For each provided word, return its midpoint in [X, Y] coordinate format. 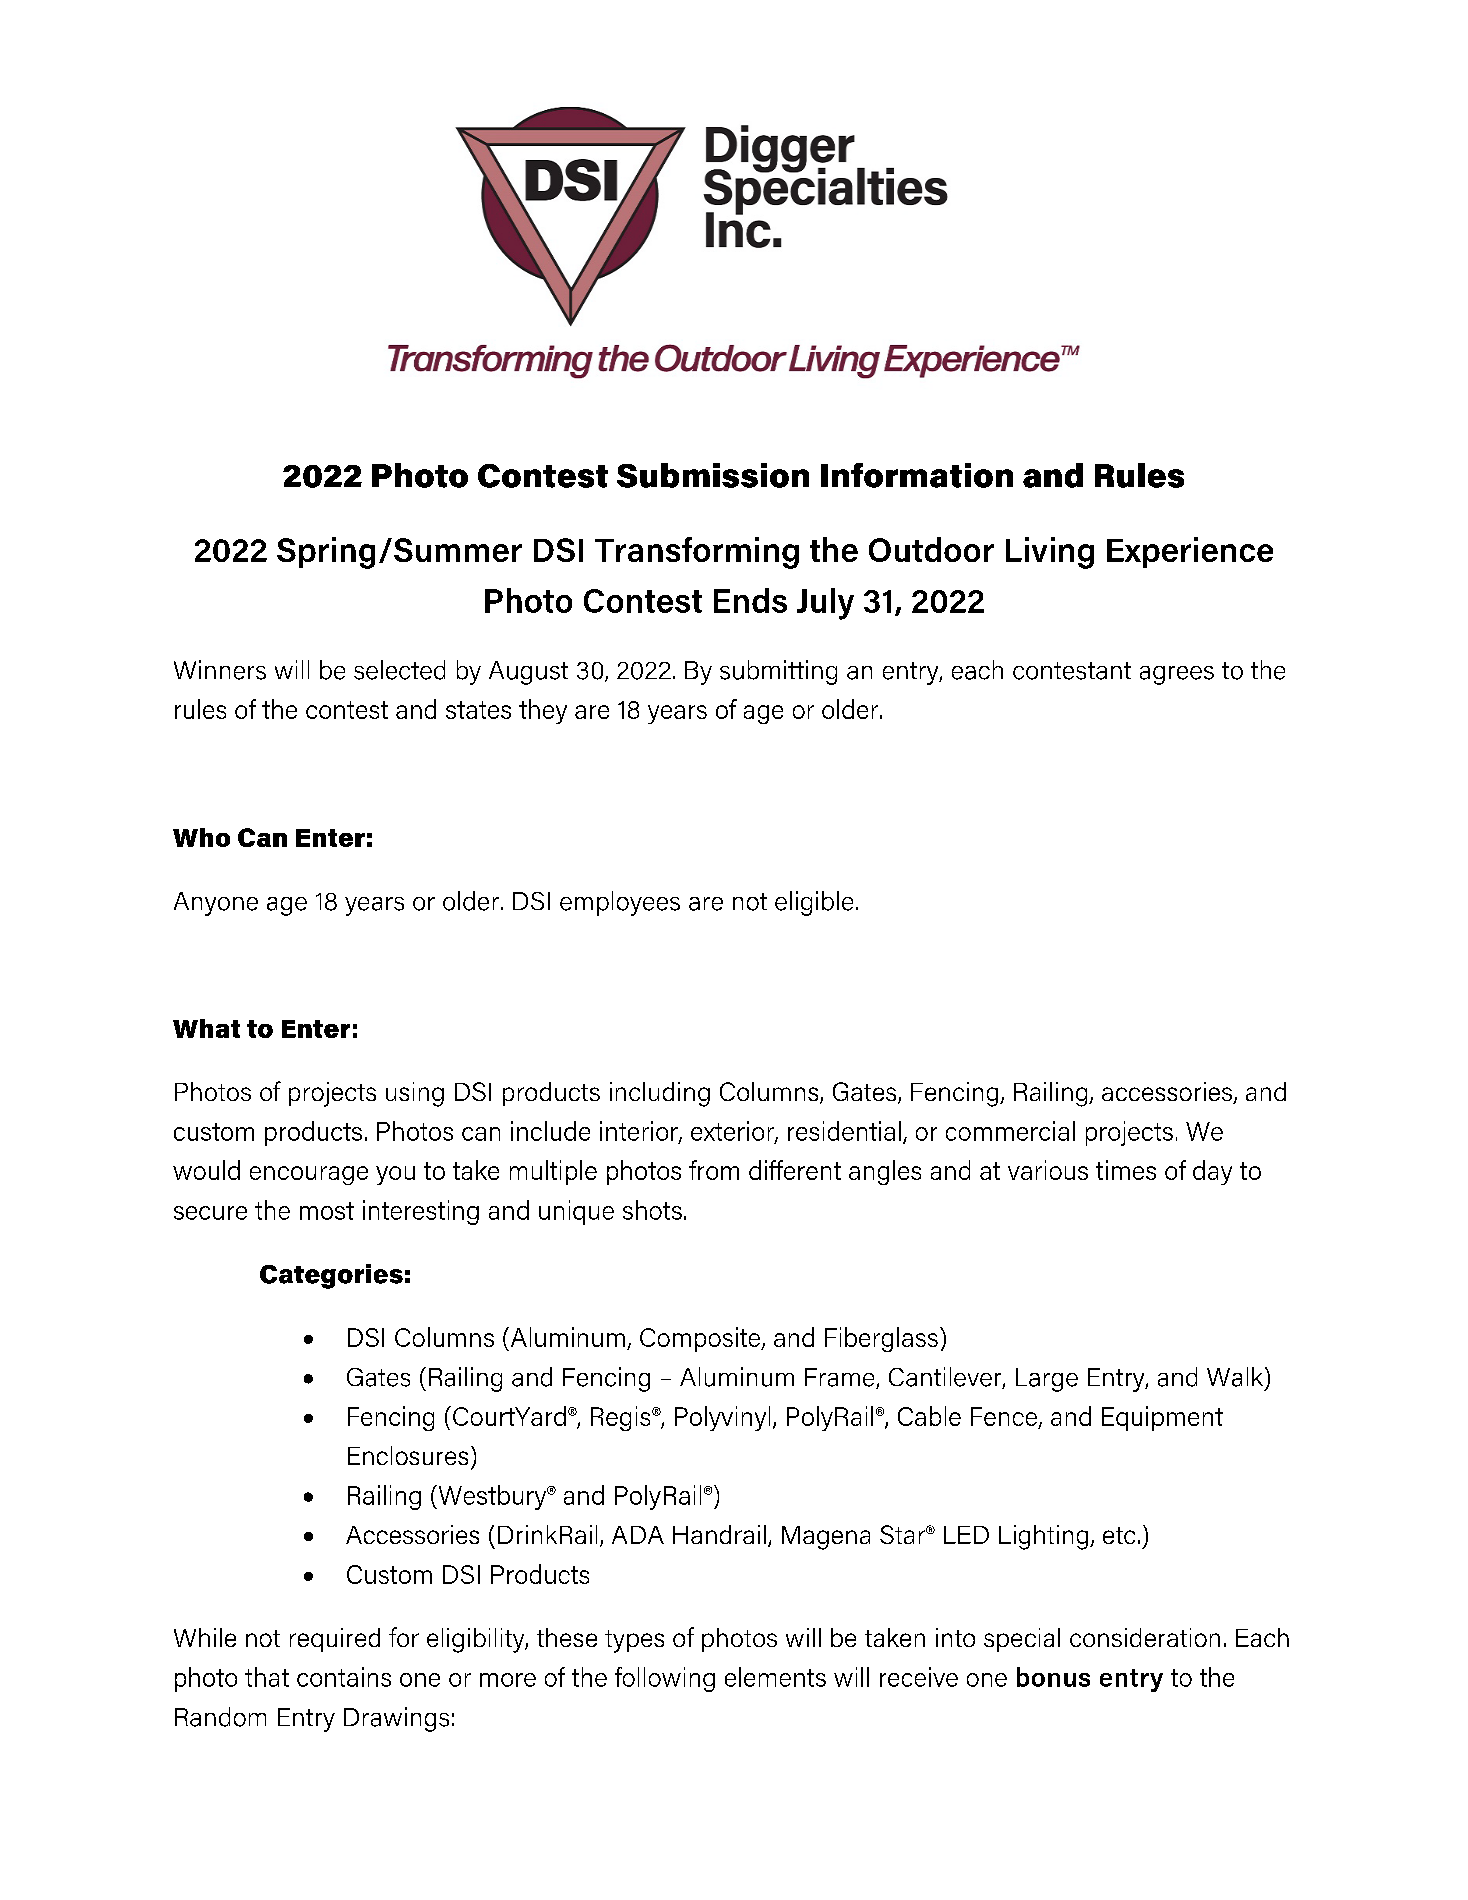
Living [1050, 553]
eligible [814, 903]
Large [1047, 1380]
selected [399, 670]
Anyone [216, 904]
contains [344, 1677]
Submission [713, 475]
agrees [1177, 675]
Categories [331, 1276]
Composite [701, 1339]
